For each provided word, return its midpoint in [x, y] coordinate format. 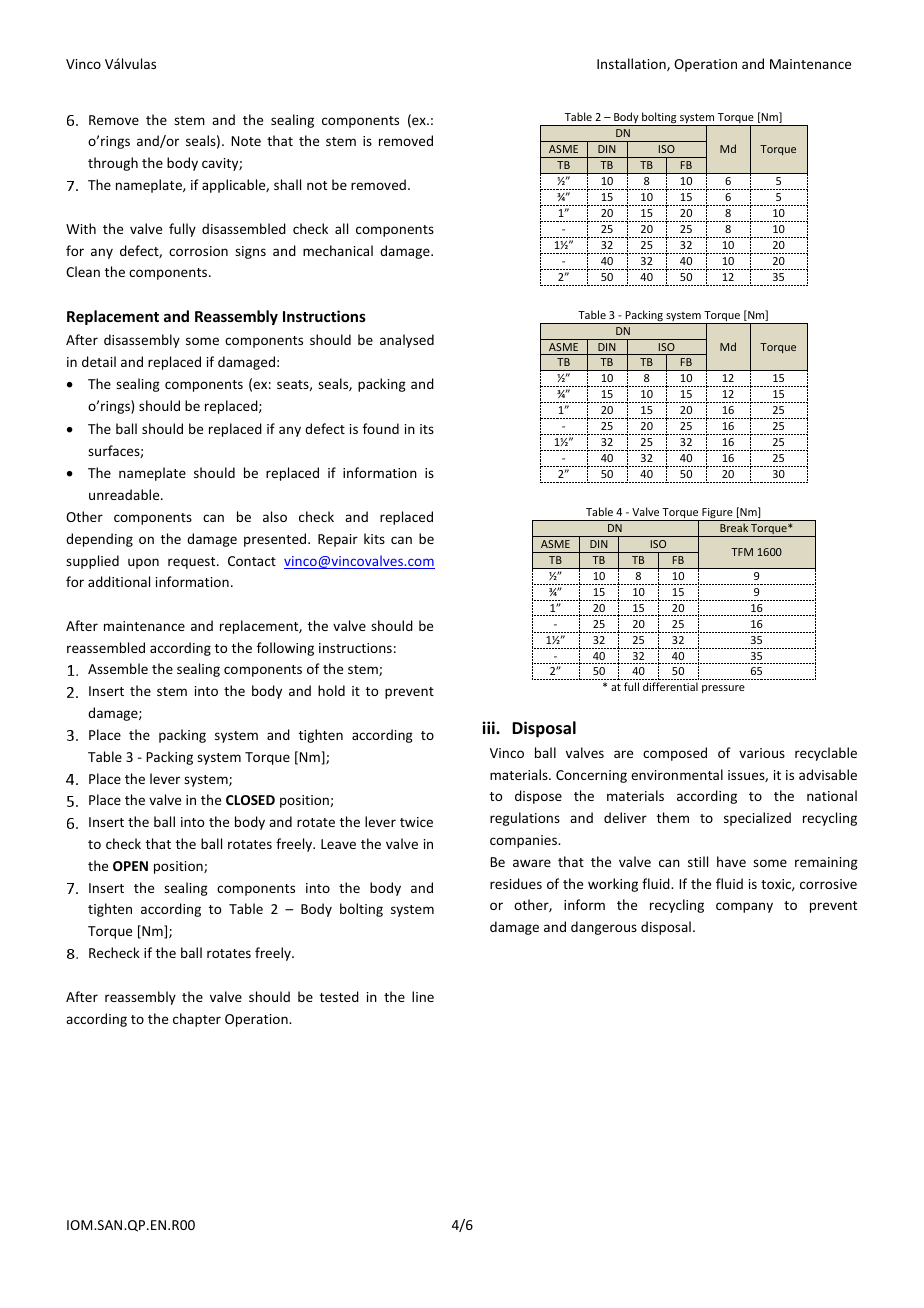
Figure [717, 514]
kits [374, 538]
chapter [197, 1020]
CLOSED [250, 800]
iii [489, 727]
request [193, 563]
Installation [632, 64]
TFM [742, 552]
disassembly [142, 341]
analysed [407, 341]
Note [246, 141]
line [423, 996]
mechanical [338, 250]
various [762, 753]
